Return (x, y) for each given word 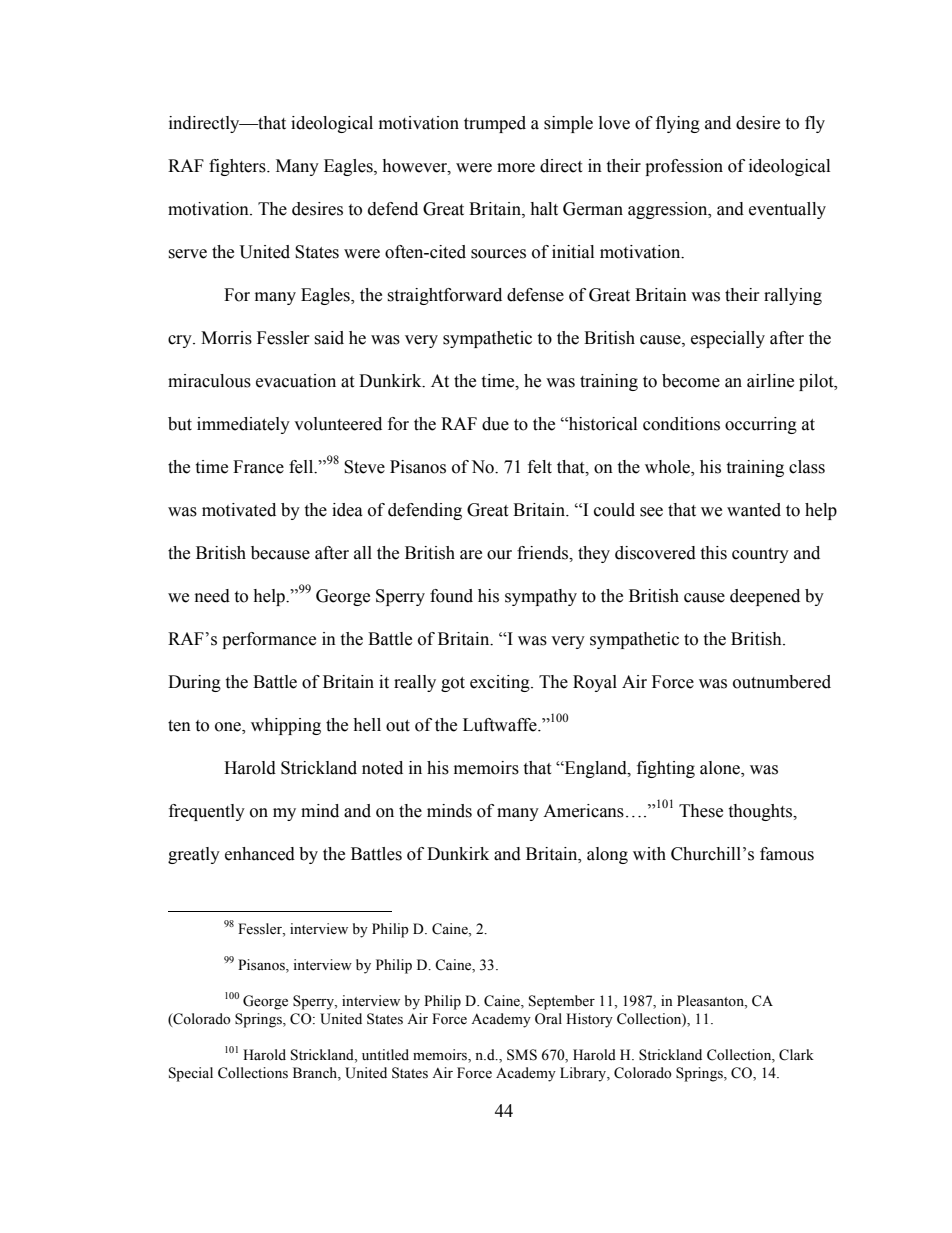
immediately (243, 425)
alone (721, 769)
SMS (522, 1055)
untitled (385, 1055)
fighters (238, 167)
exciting (501, 683)
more (516, 168)
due (495, 424)
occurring (761, 425)
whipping (286, 726)
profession (684, 167)
